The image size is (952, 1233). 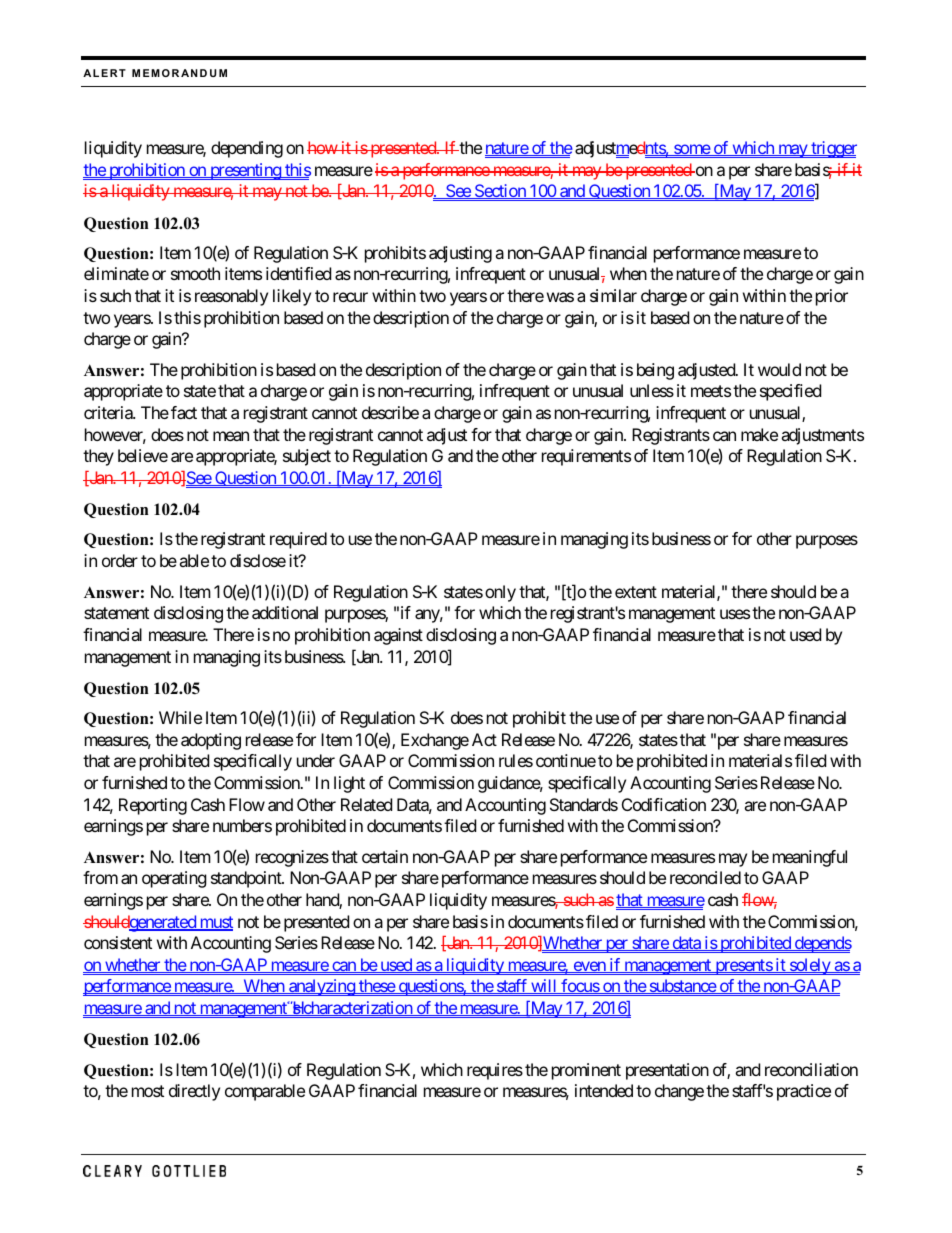 What do you see at coordinates (385, 856) in the image?
I see `certain` at bounding box center [385, 856].
